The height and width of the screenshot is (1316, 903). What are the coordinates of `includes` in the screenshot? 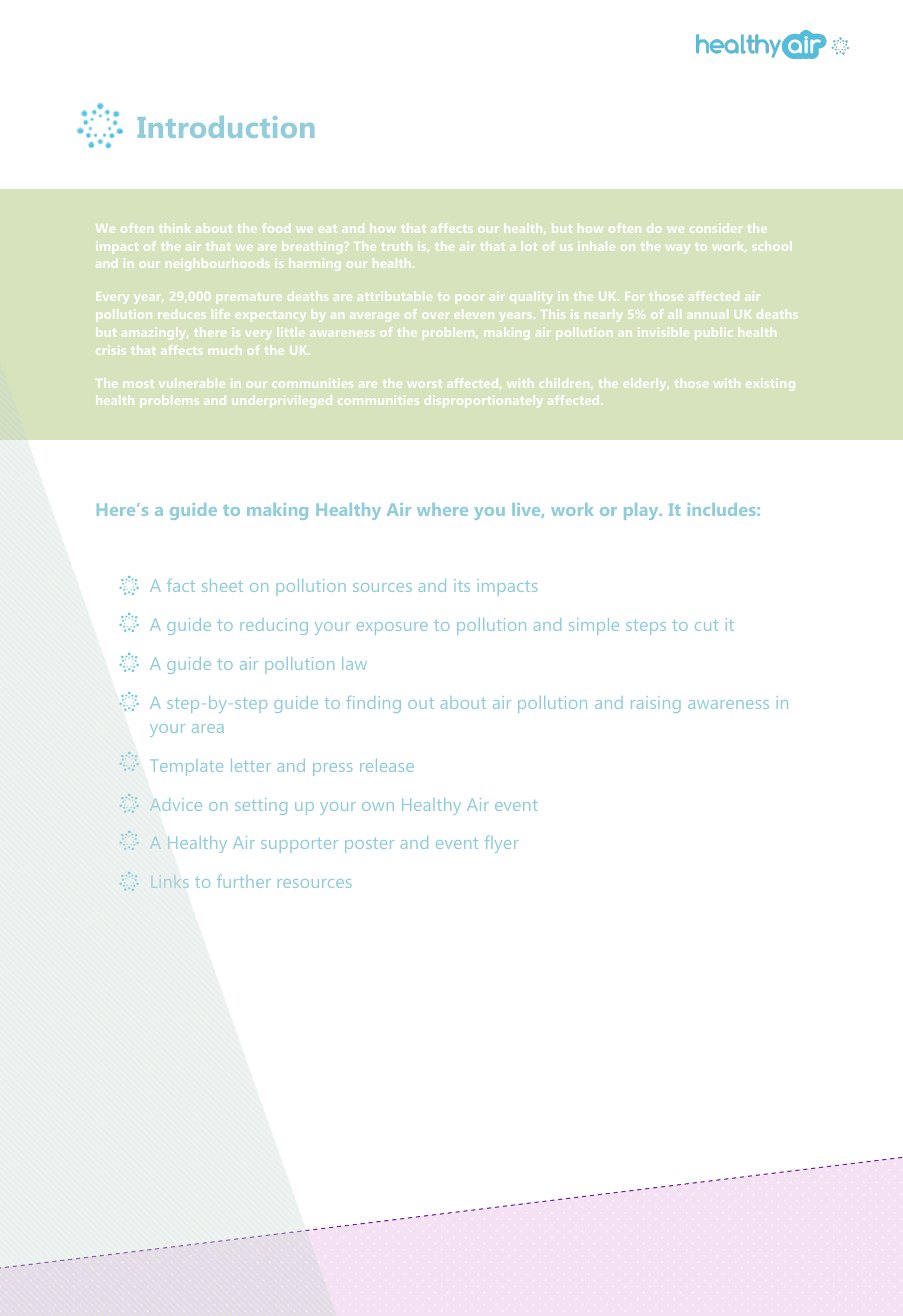 It's located at (723, 509).
